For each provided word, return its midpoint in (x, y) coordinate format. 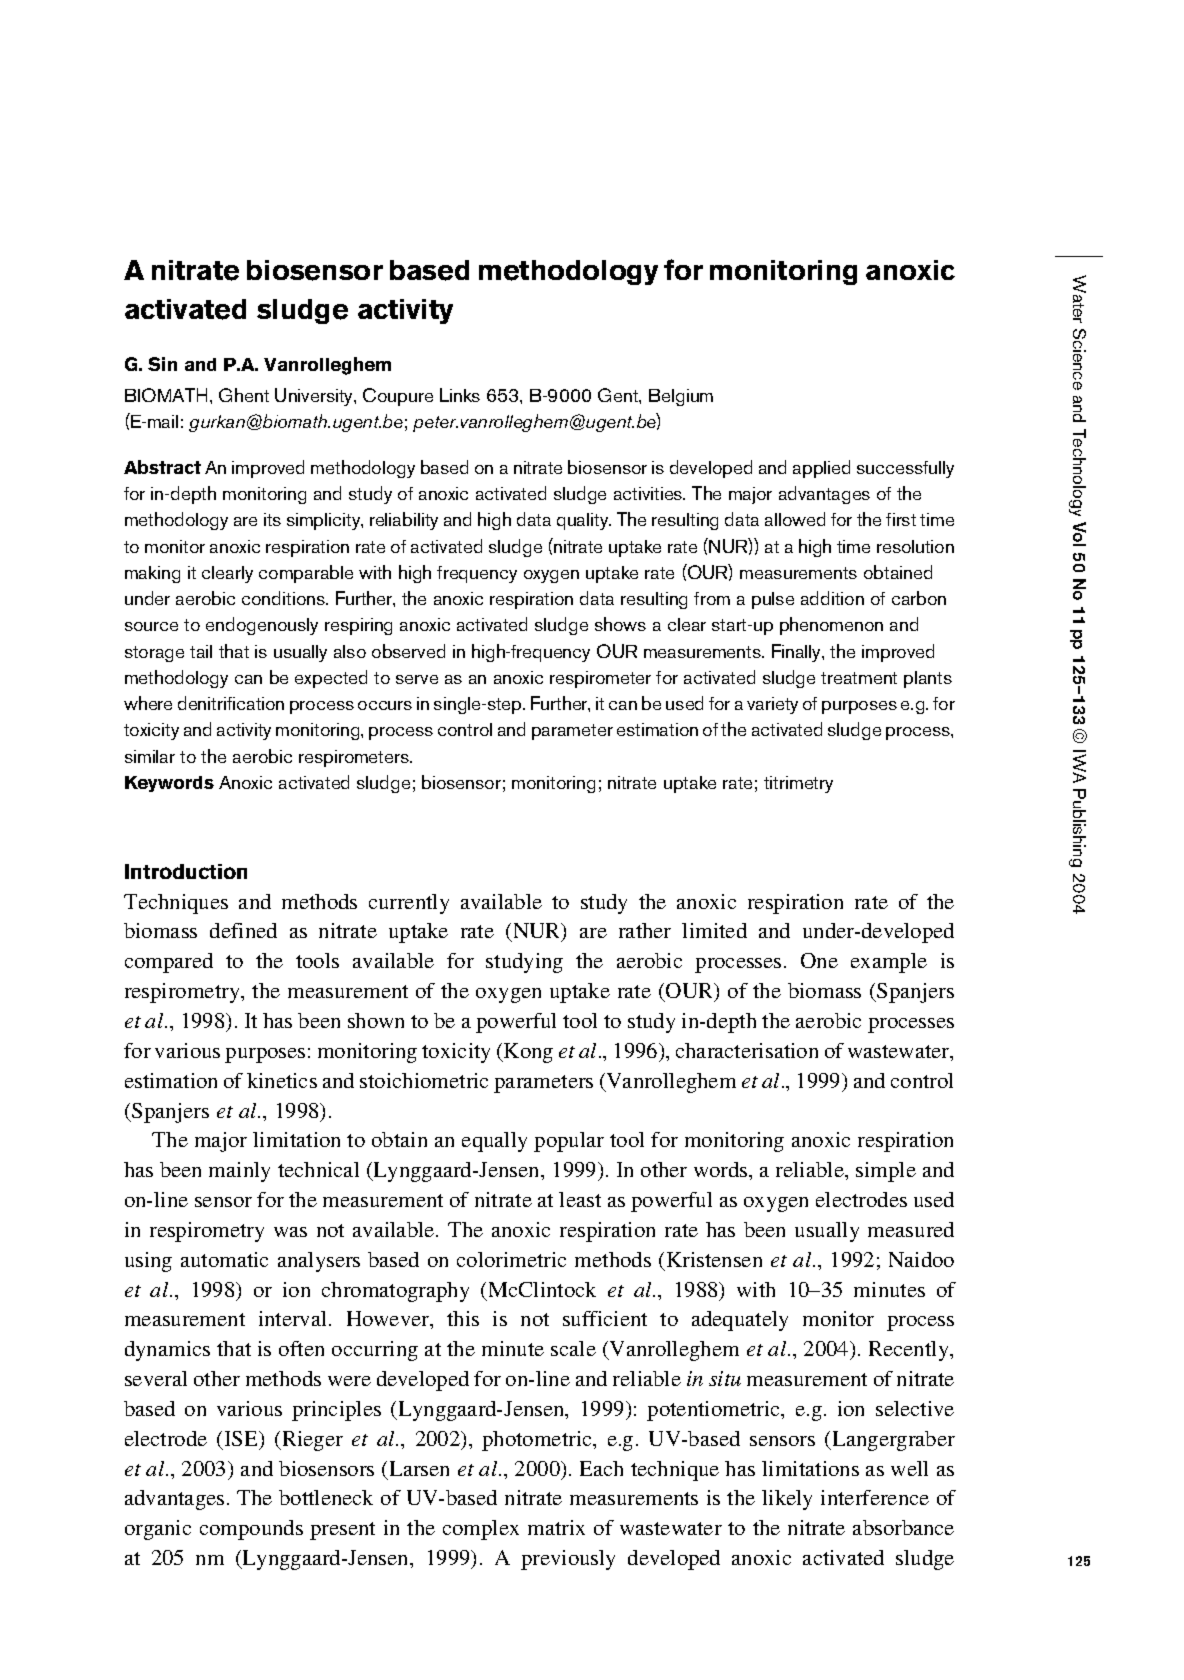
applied (821, 469)
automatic (224, 1259)
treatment (859, 678)
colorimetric (511, 1259)
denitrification (231, 703)
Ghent (244, 395)
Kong (527, 1053)
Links (460, 395)
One (819, 960)
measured (911, 1229)
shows (620, 624)
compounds (251, 1530)
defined (243, 930)
